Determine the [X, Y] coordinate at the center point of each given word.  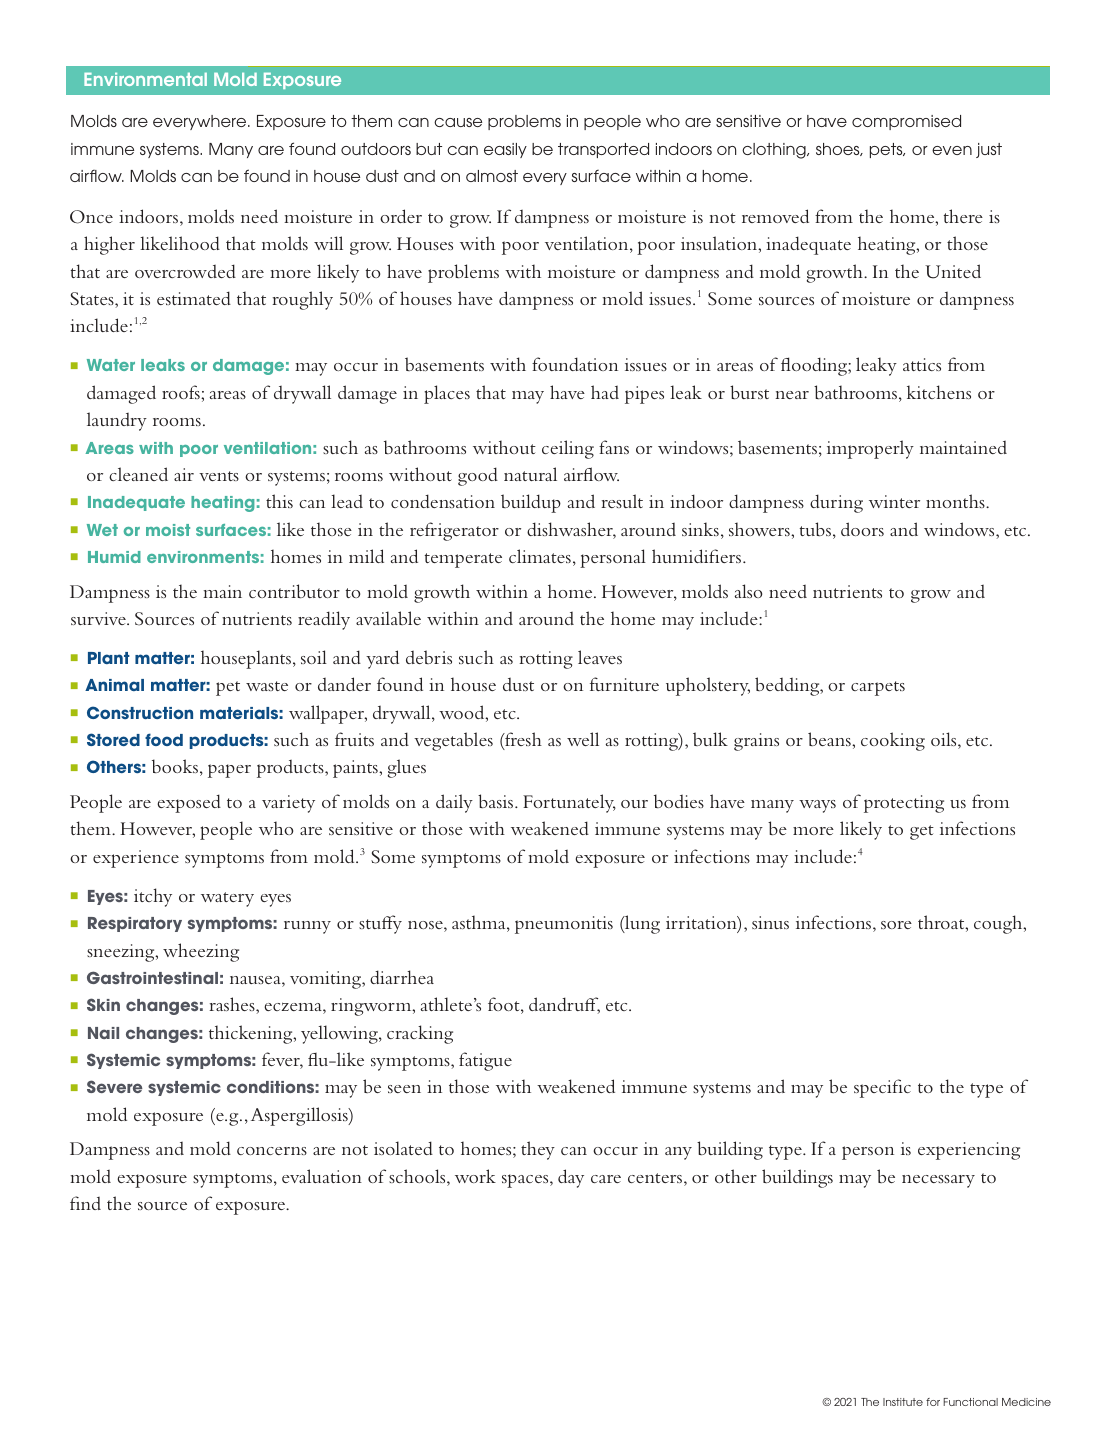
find [85, 1203]
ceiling [568, 449]
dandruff [564, 1005]
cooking [893, 741]
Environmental [145, 79]
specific [882, 1088]
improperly [870, 449]
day [571, 1178]
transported [603, 150]
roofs [182, 392]
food [164, 739]
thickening [252, 1034]
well [583, 739]
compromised [906, 122]
